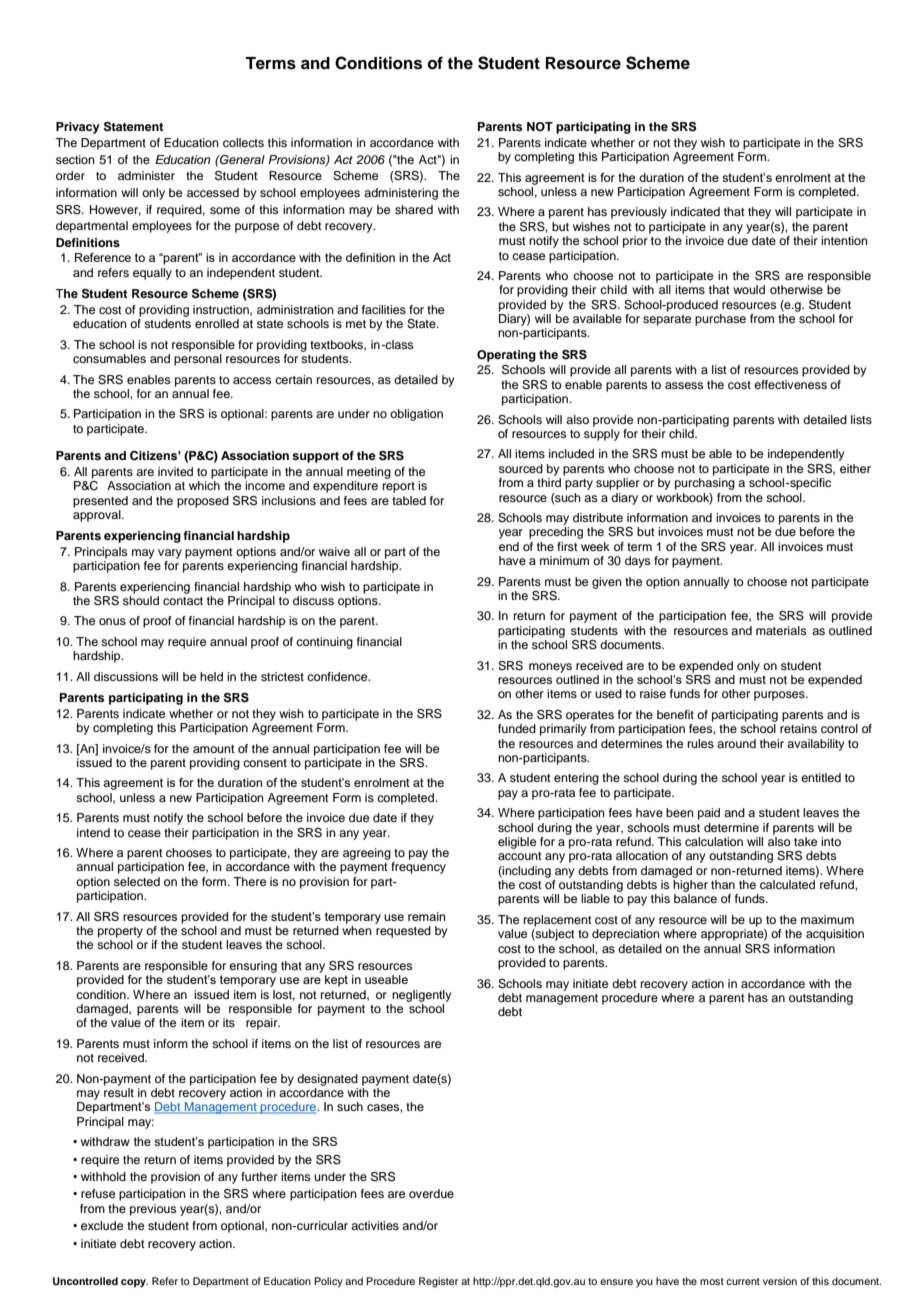 The width and height of the page is (924, 1308). Describe the element at coordinates (115, 210) in the page. I see `However` at that location.
